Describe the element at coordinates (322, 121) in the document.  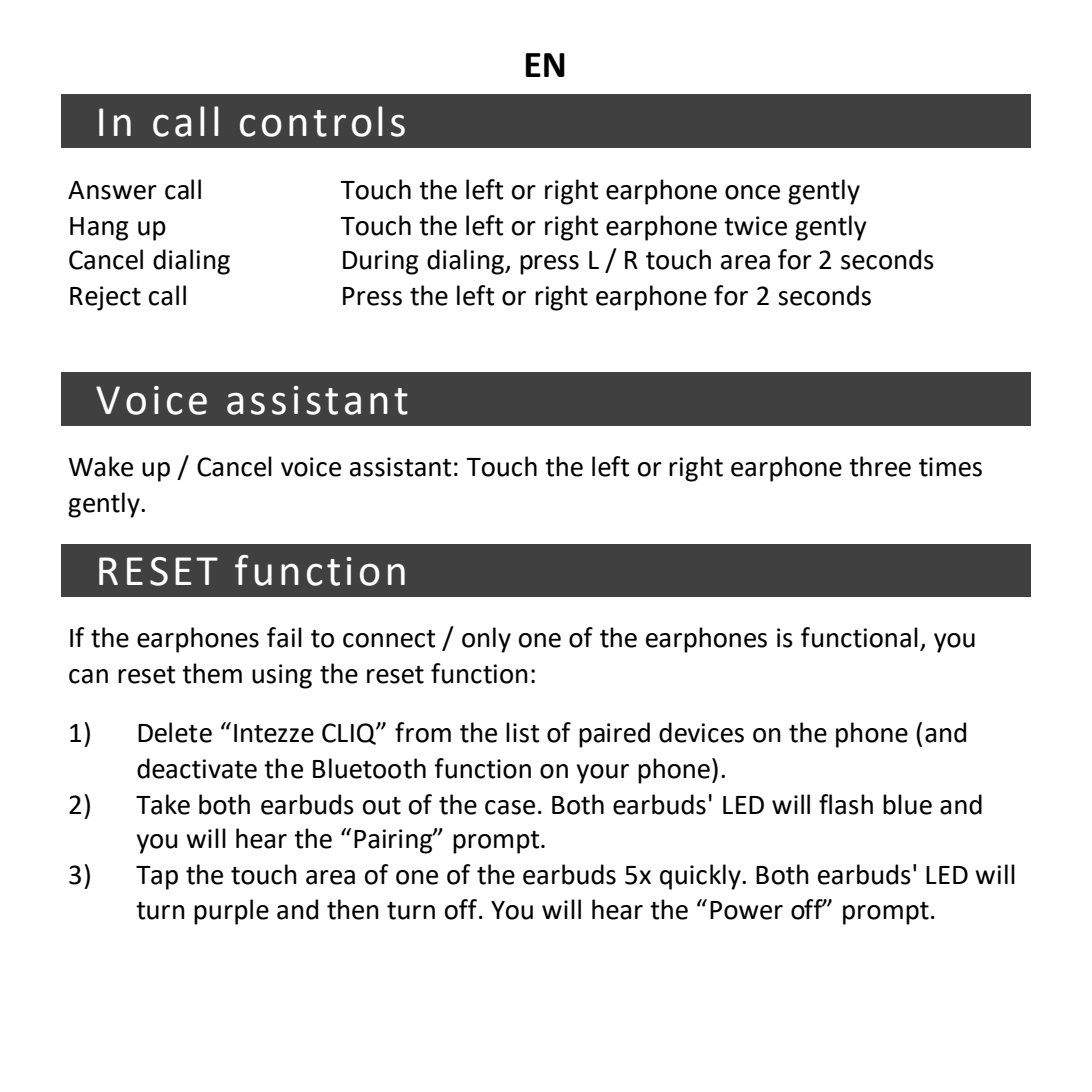
I see `controls` at that location.
